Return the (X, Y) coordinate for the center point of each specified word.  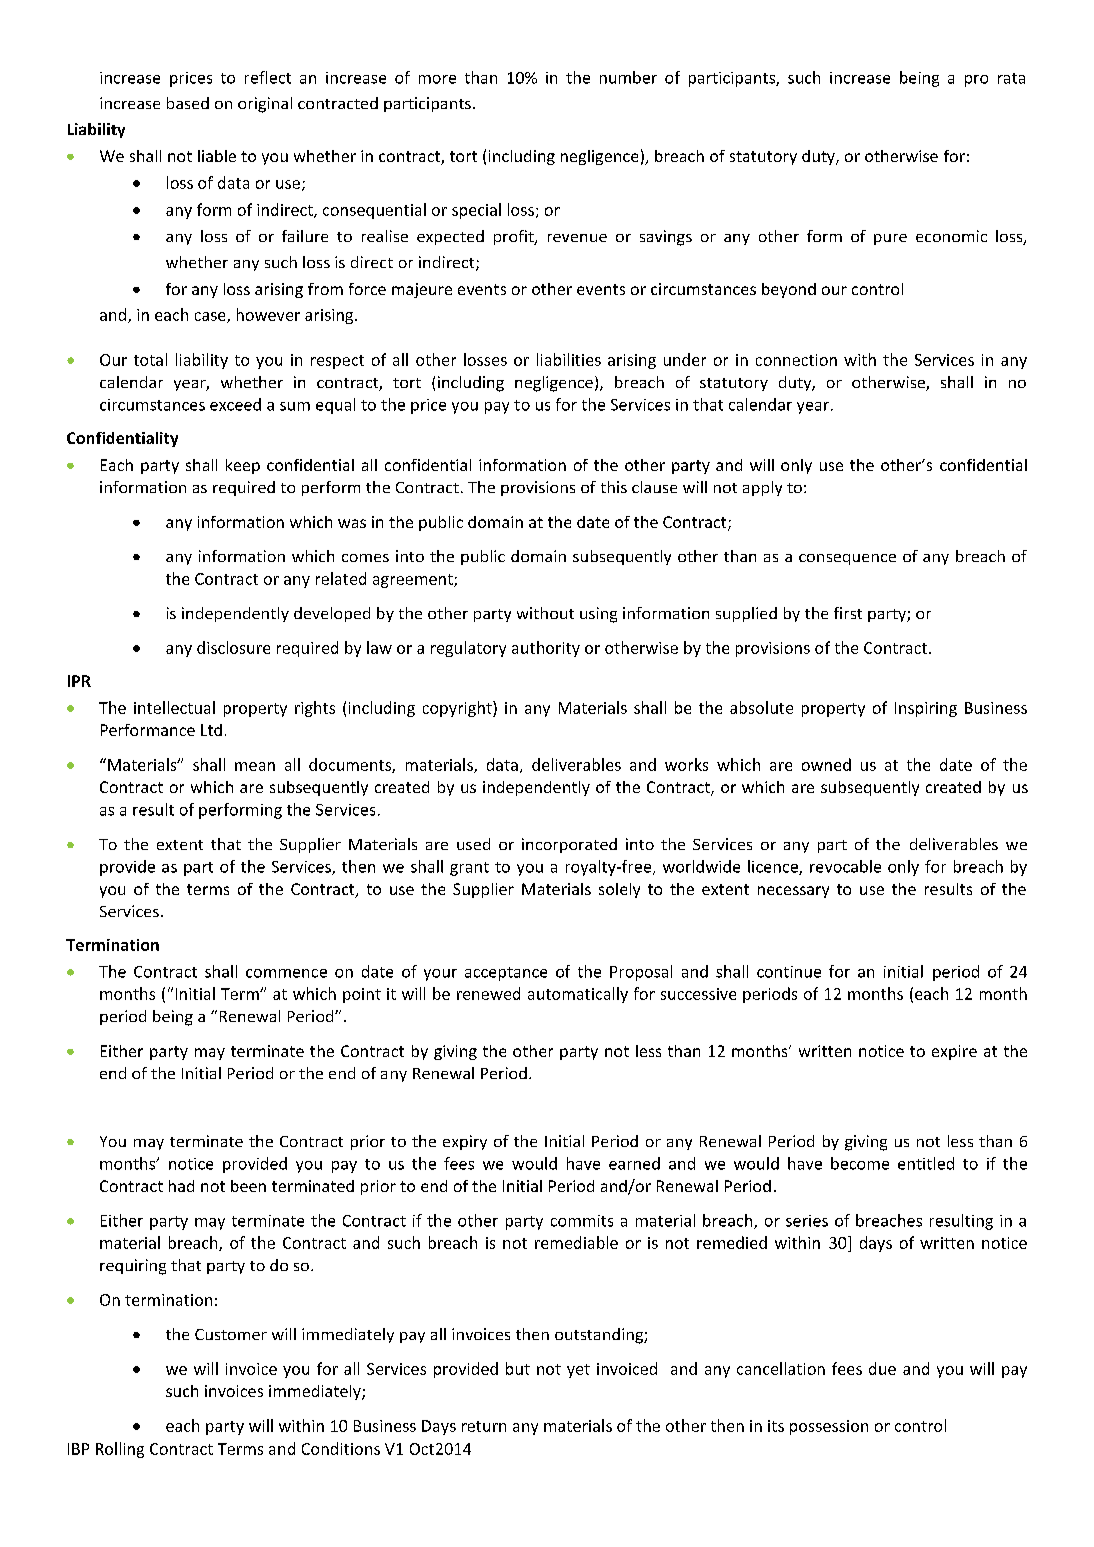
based (188, 103)
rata (1011, 78)
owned (826, 764)
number (628, 77)
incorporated (569, 845)
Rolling (120, 1450)
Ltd (211, 730)
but (518, 1368)
